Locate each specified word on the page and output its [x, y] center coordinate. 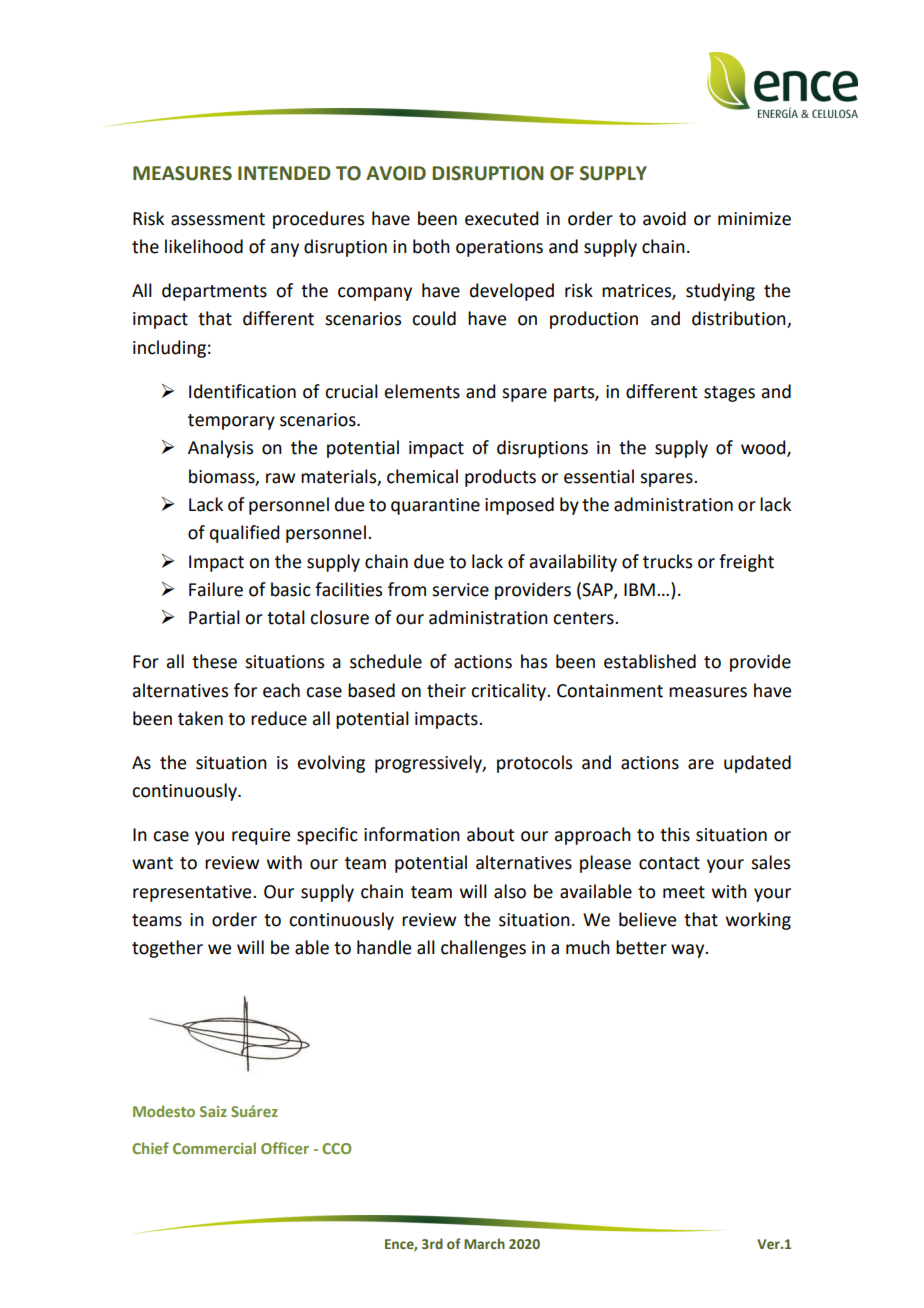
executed [502, 218]
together [167, 949]
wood [764, 448]
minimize [754, 219]
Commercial [214, 1148]
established [650, 661]
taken [200, 718]
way [689, 951]
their [446, 690]
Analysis [220, 449]
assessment [218, 219]
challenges [483, 949]
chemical [422, 476]
